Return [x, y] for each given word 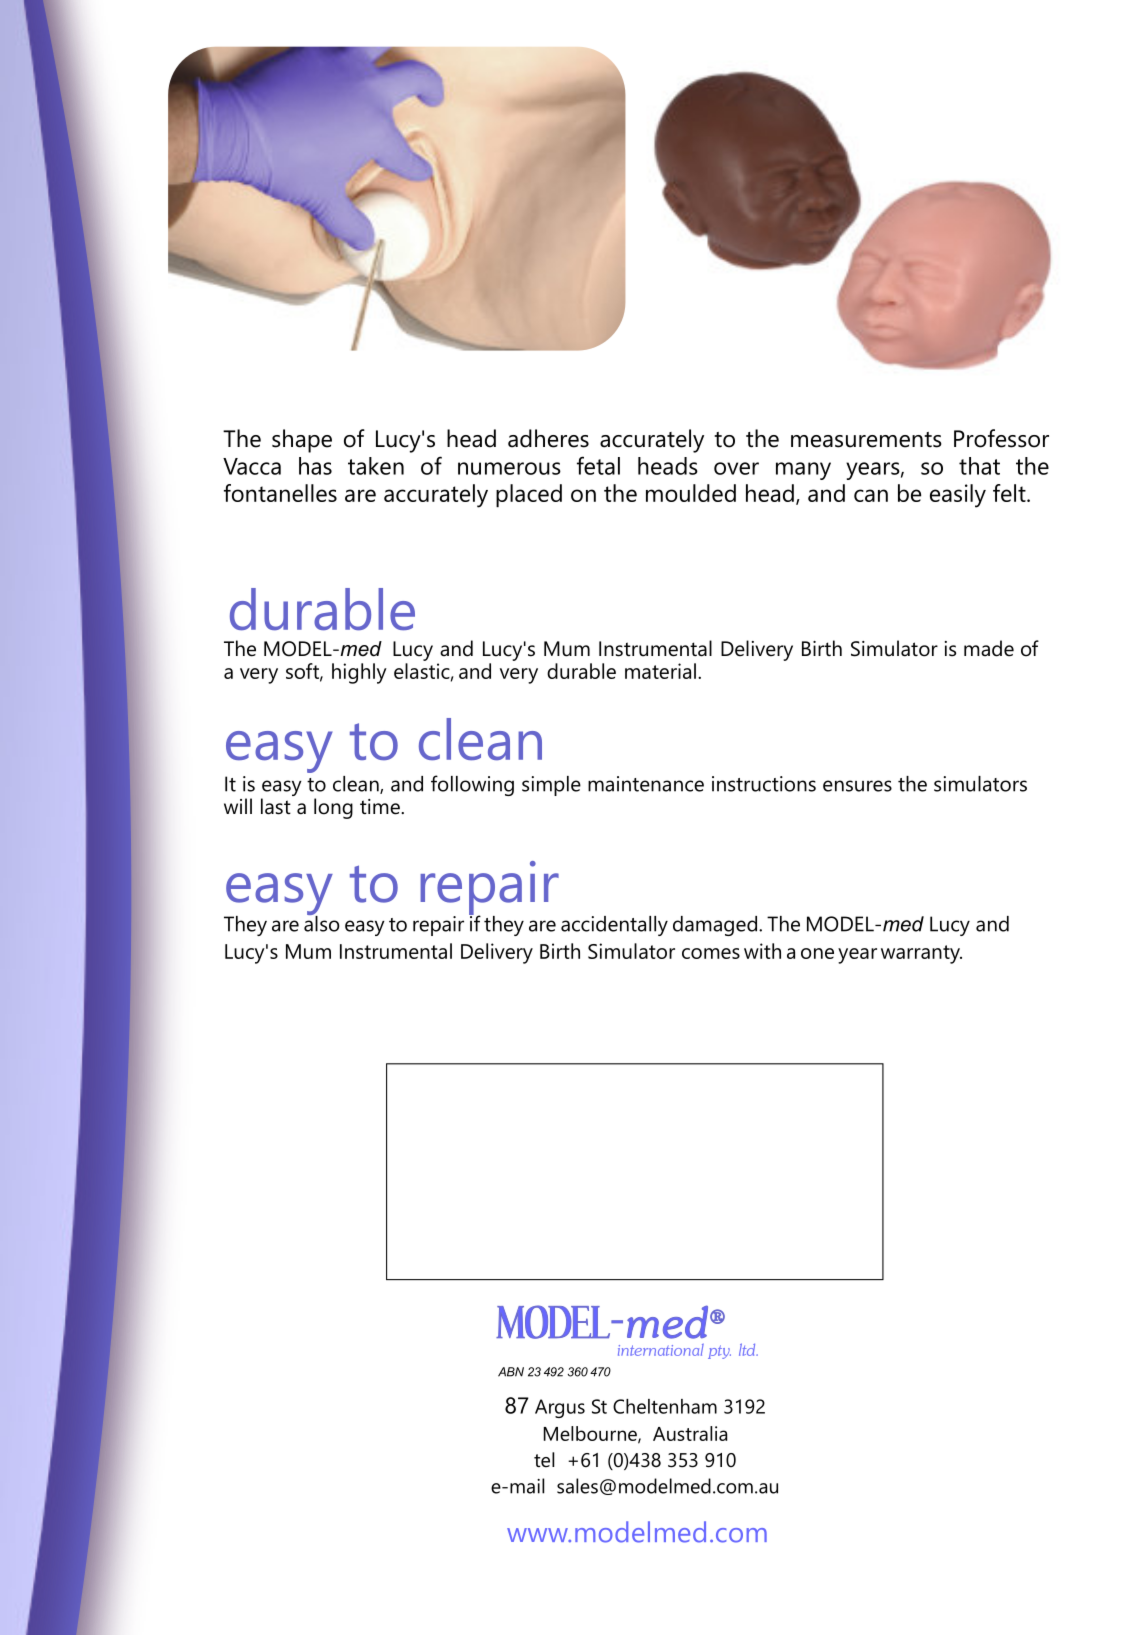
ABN [511, 1372]
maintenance [646, 784]
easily [958, 496]
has [315, 466]
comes [711, 953]
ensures [857, 786]
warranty [921, 954]
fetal [598, 465]
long [333, 808]
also [321, 922]
